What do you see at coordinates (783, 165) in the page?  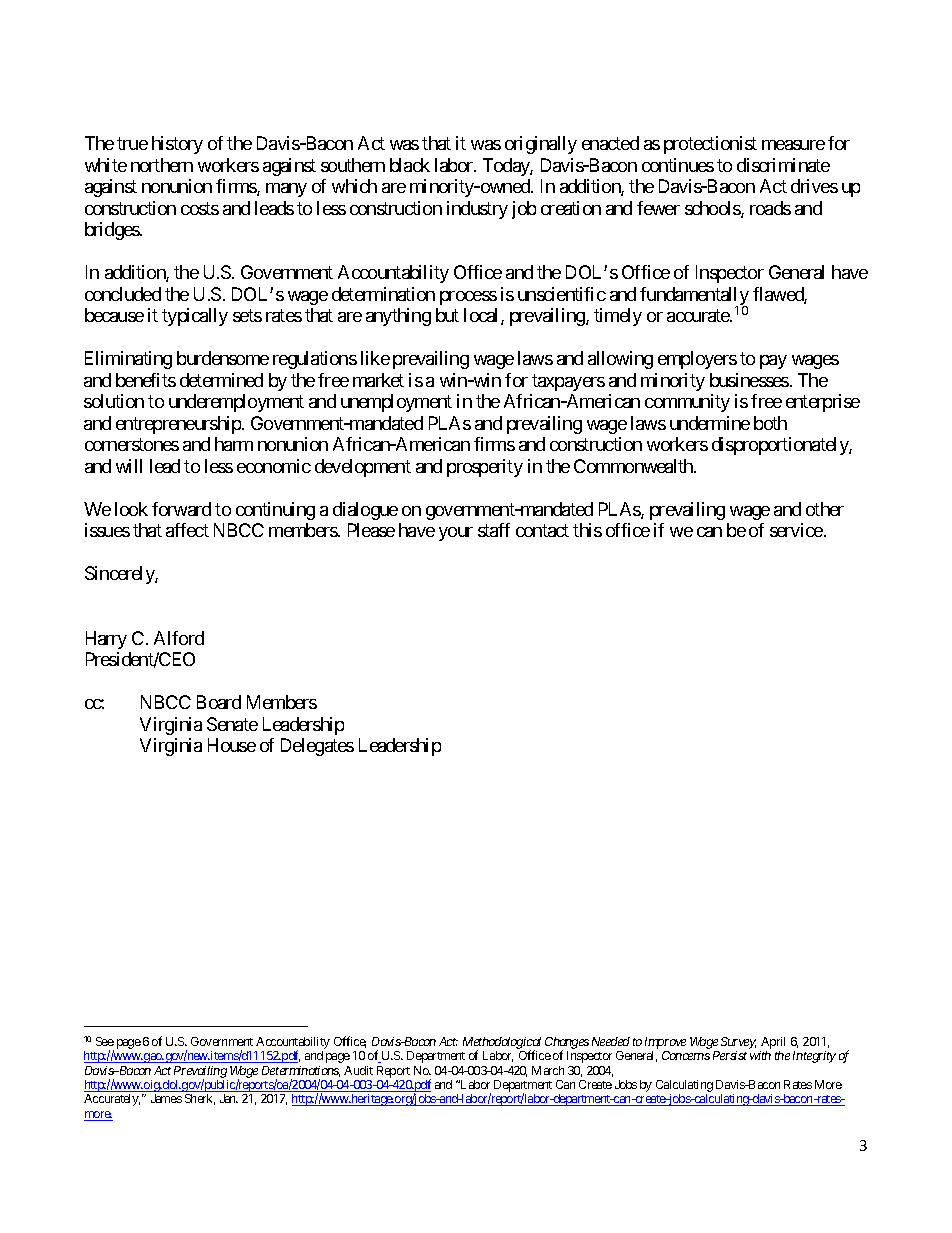 I see `discriminate` at bounding box center [783, 165].
